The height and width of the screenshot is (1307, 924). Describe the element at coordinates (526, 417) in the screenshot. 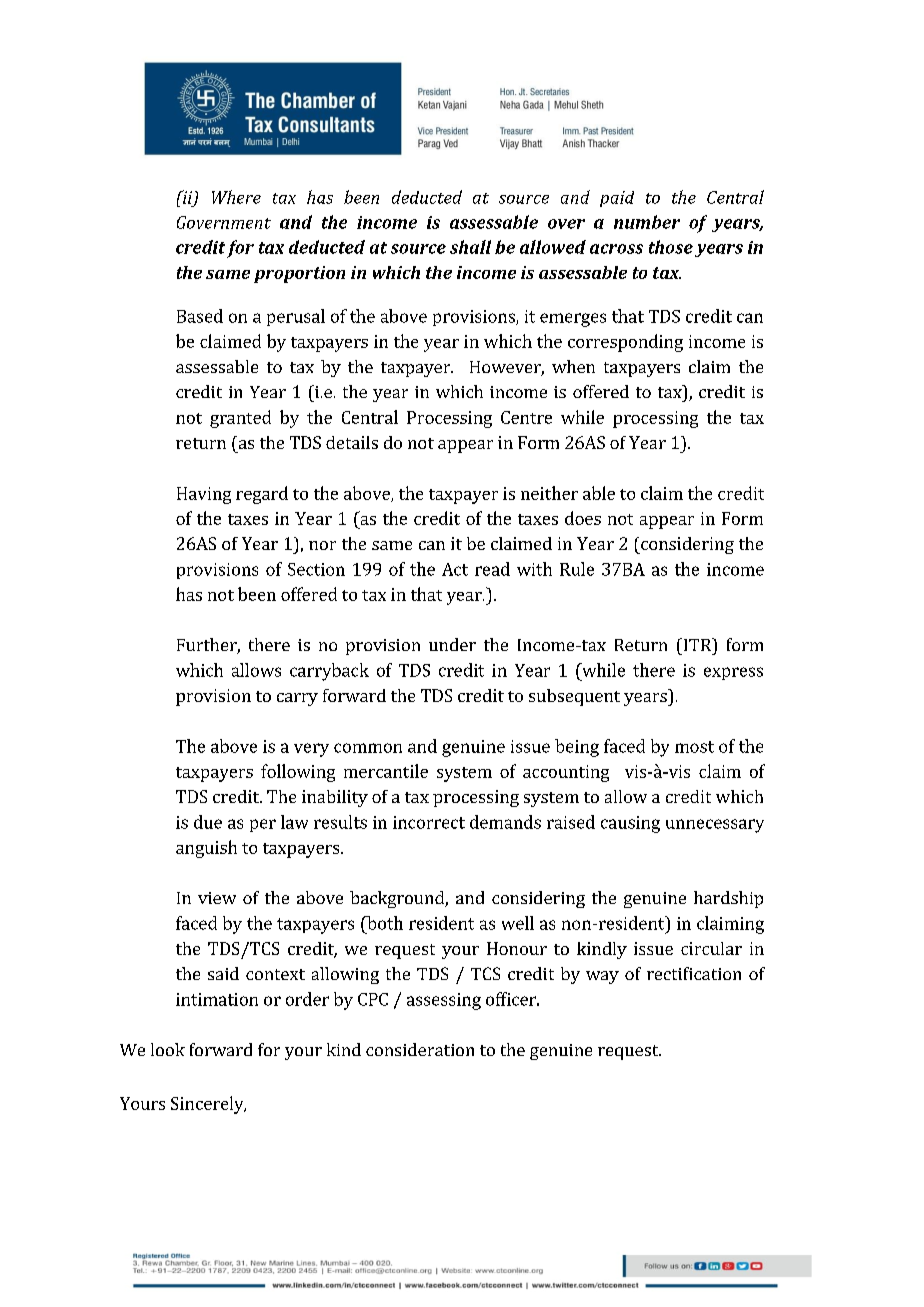

I see `Centre` at that location.
